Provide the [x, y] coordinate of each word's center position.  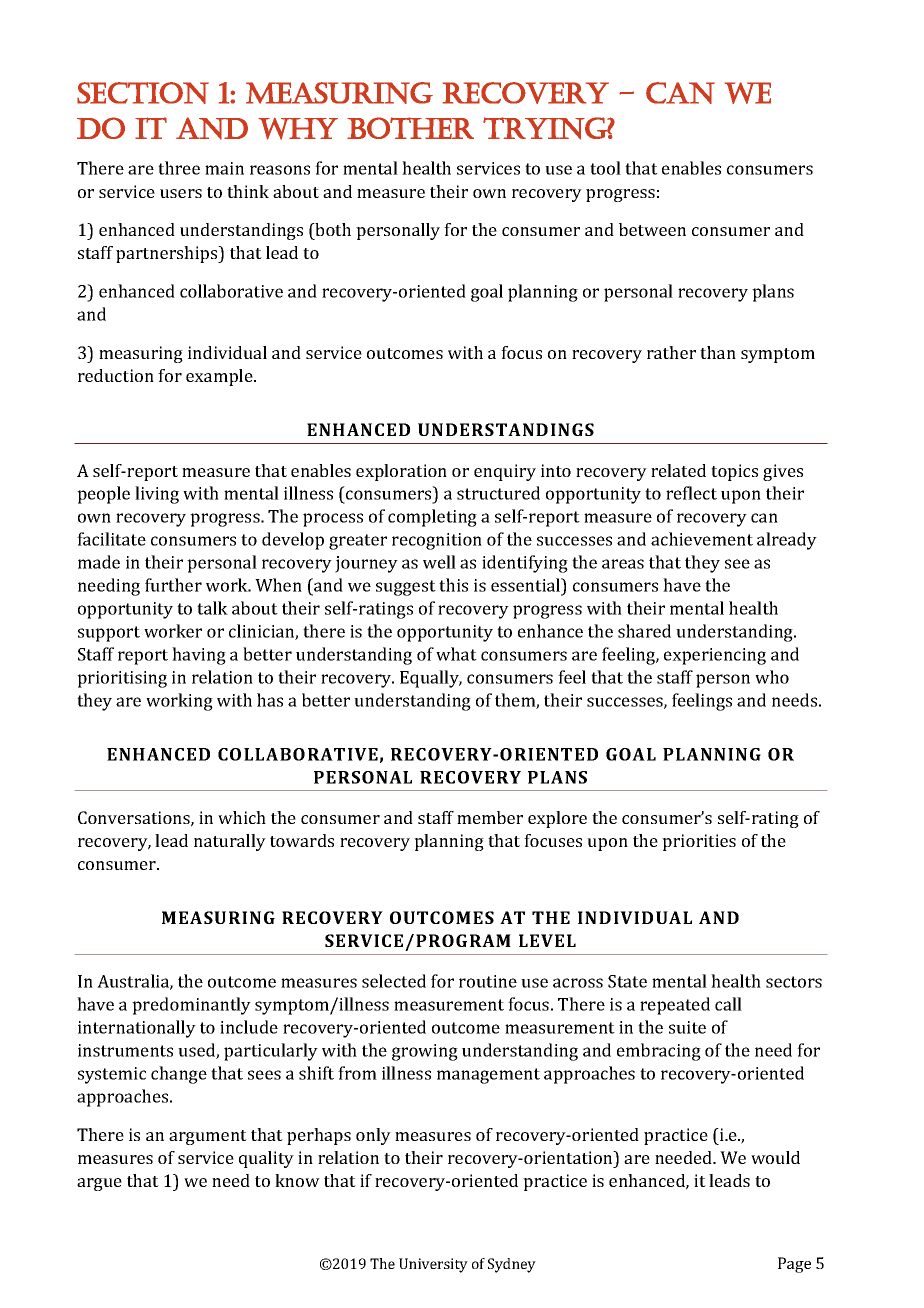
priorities [699, 842]
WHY [298, 129]
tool [605, 168]
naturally [230, 842]
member [490, 817]
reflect [691, 493]
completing [432, 518]
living [157, 495]
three [179, 168]
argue [99, 1184]
